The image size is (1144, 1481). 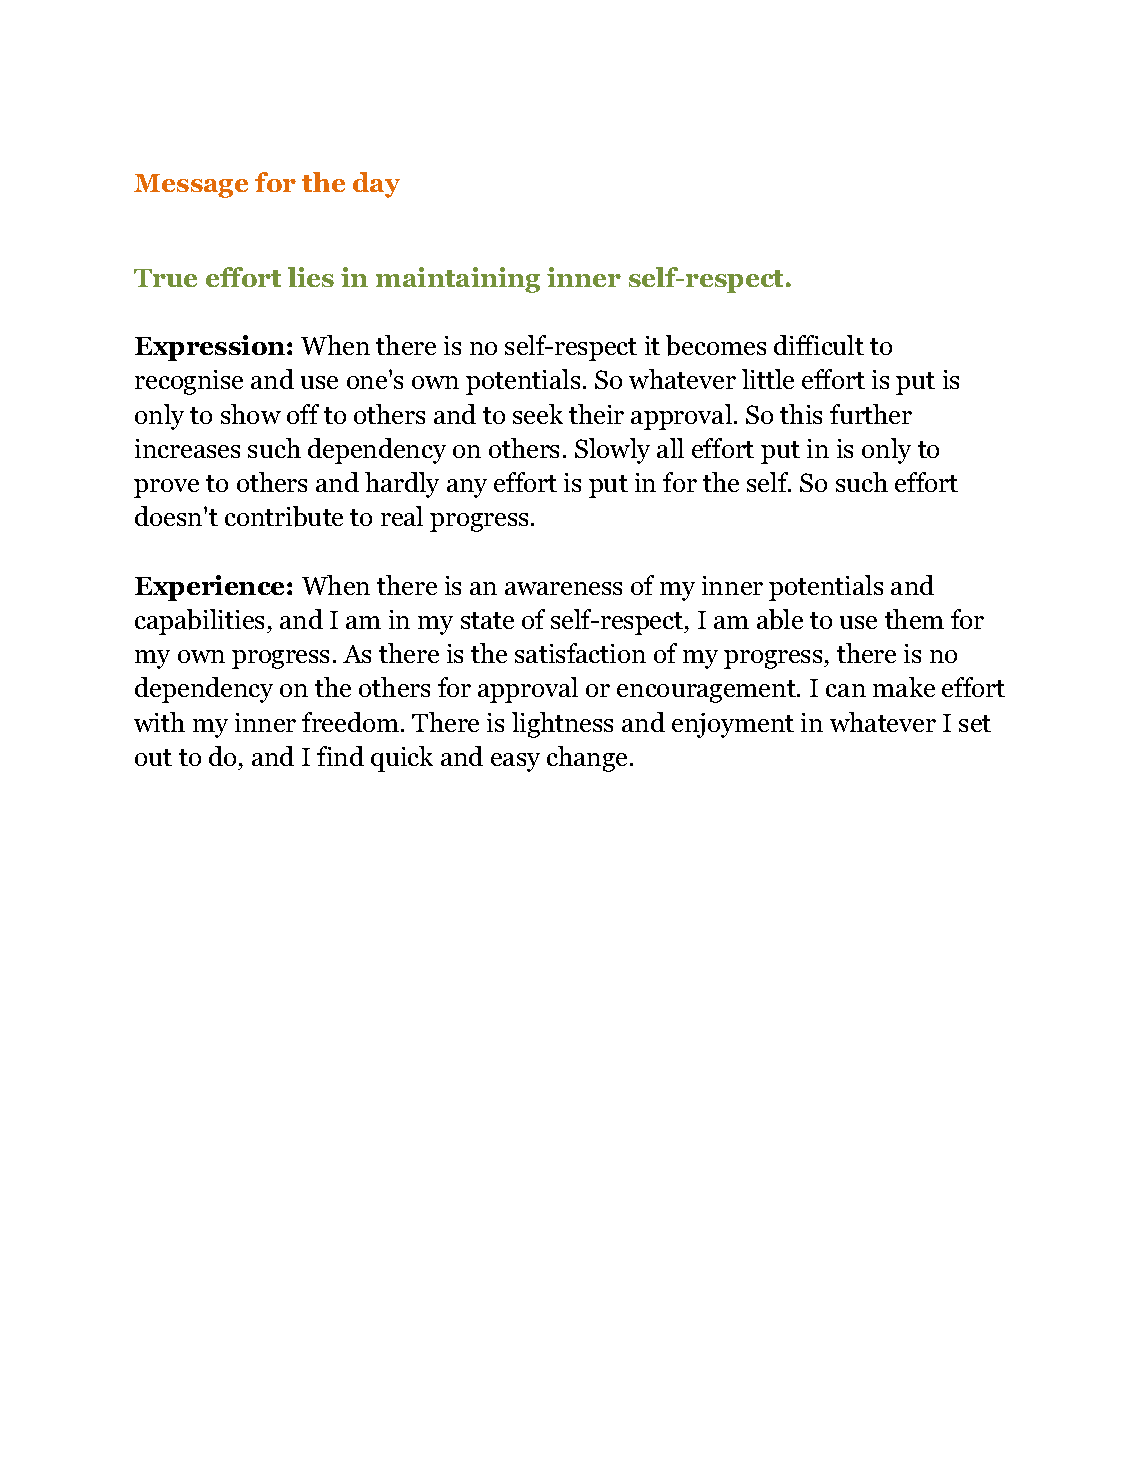 I want to click on find, so click(x=340, y=756).
